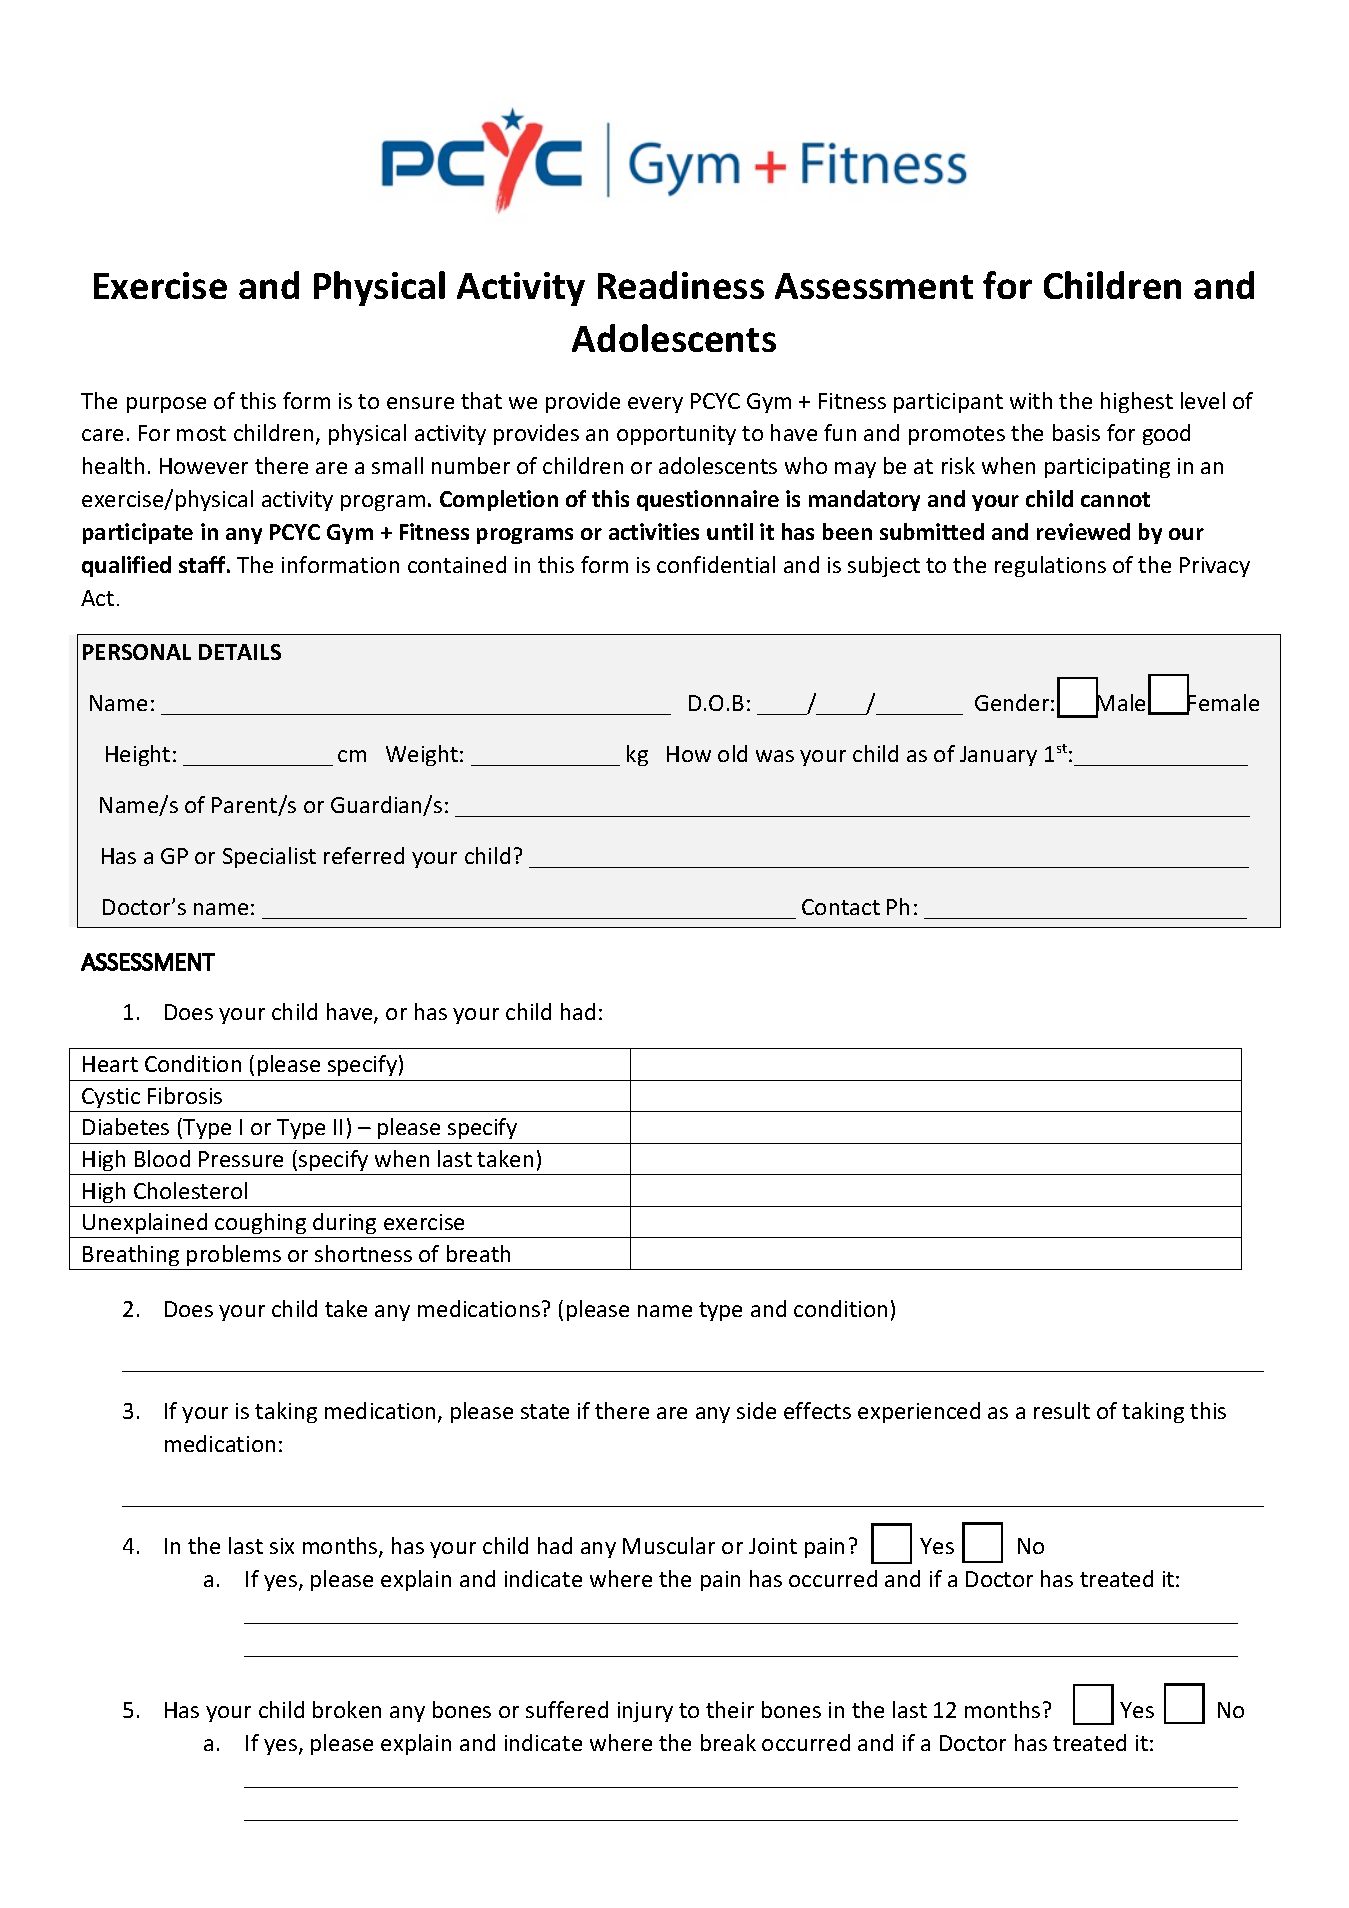 The image size is (1349, 1908). Describe the element at coordinates (1031, 400) in the screenshot. I see `with` at that location.
